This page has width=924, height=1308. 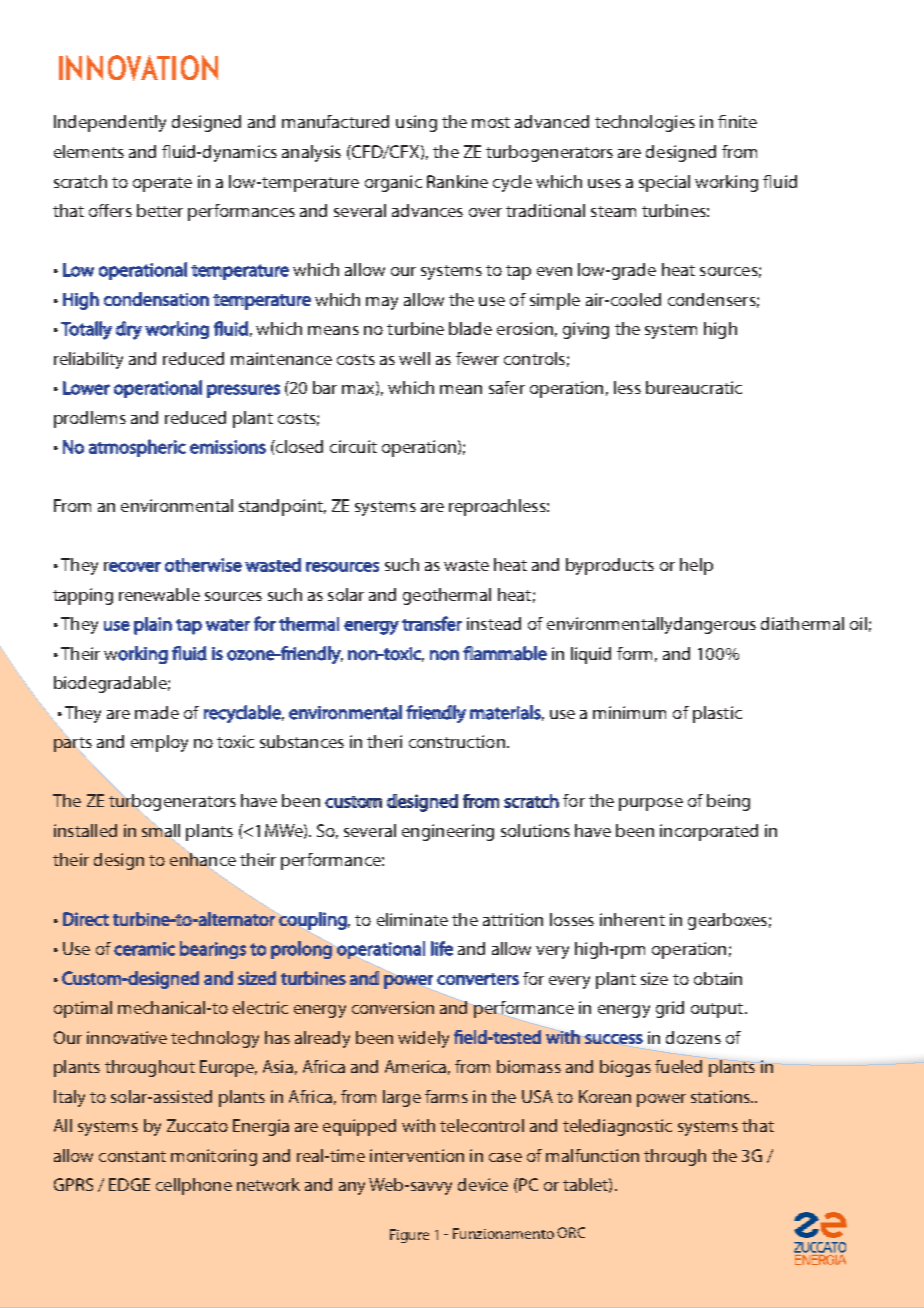 What do you see at coordinates (718, 978) in the page?
I see `obtain` at bounding box center [718, 978].
